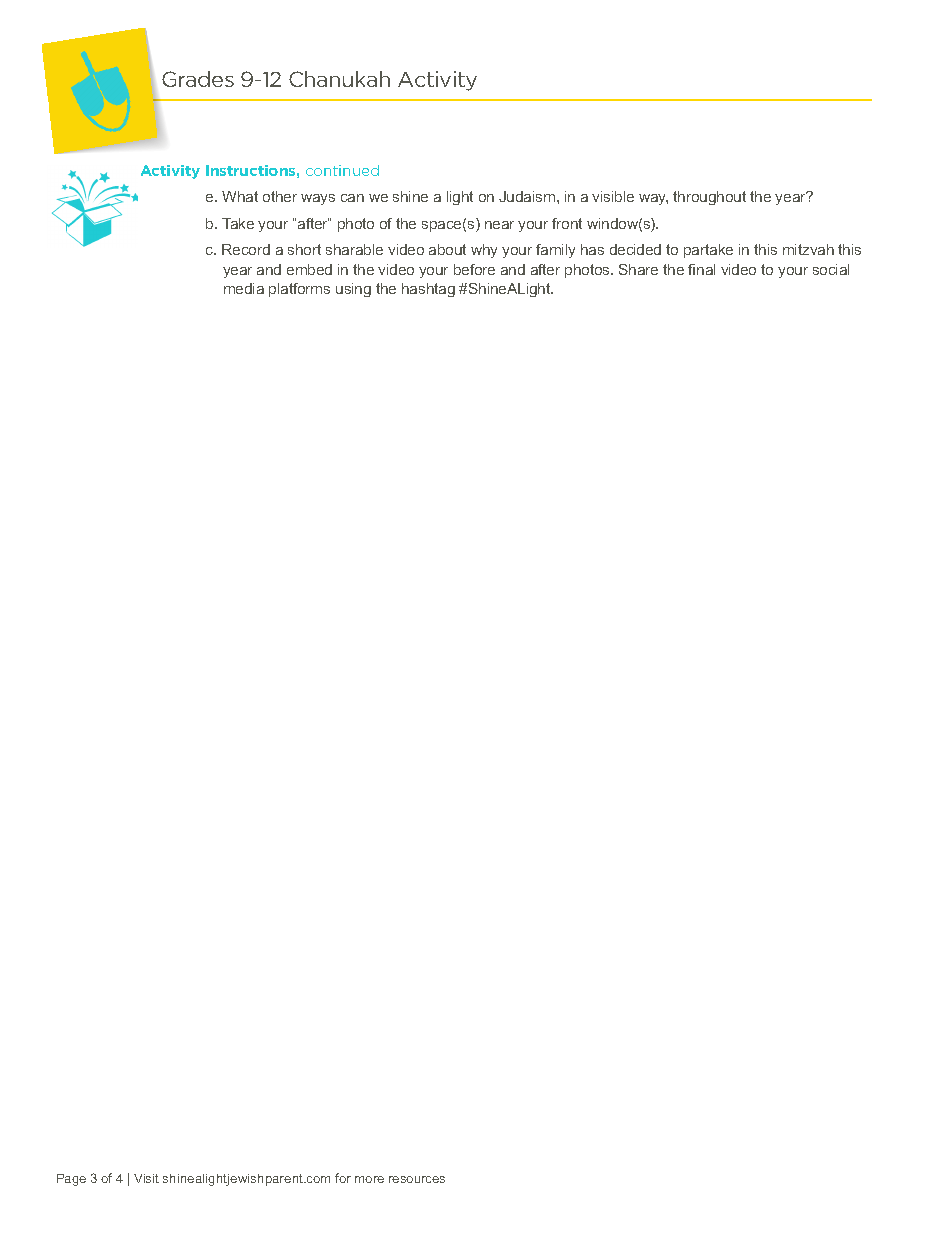  What do you see at coordinates (831, 269) in the screenshot?
I see `social` at bounding box center [831, 269].
